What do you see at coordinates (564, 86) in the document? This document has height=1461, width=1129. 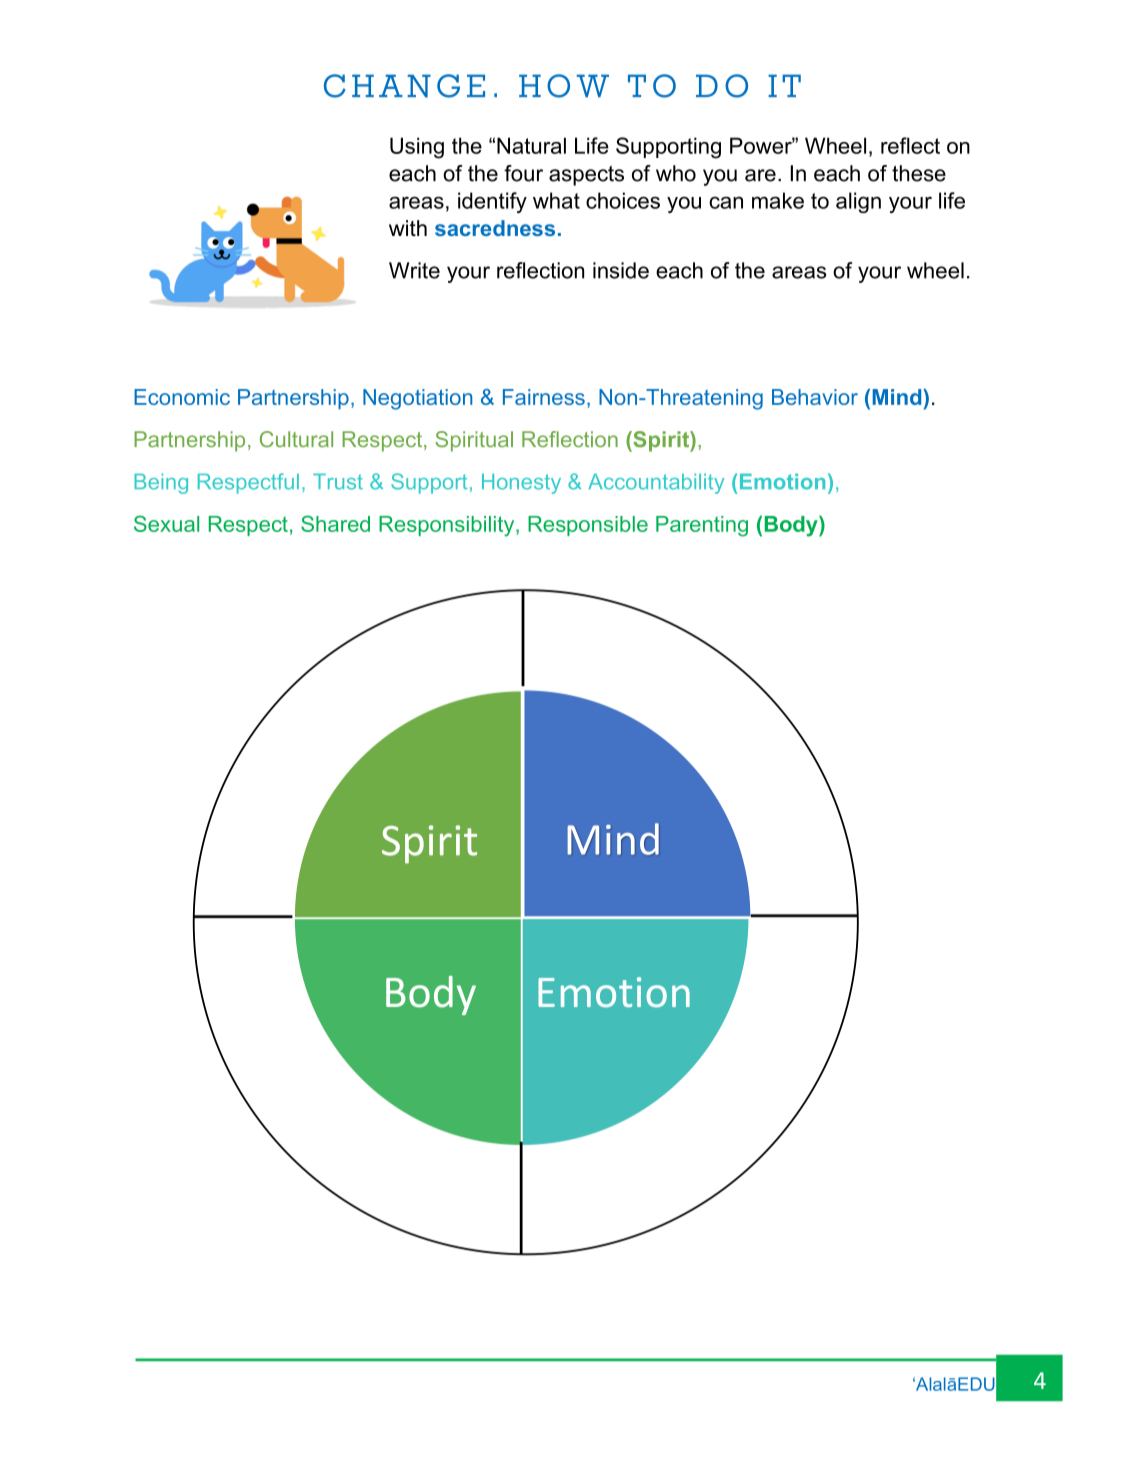 I see `HOW` at bounding box center [564, 86].
